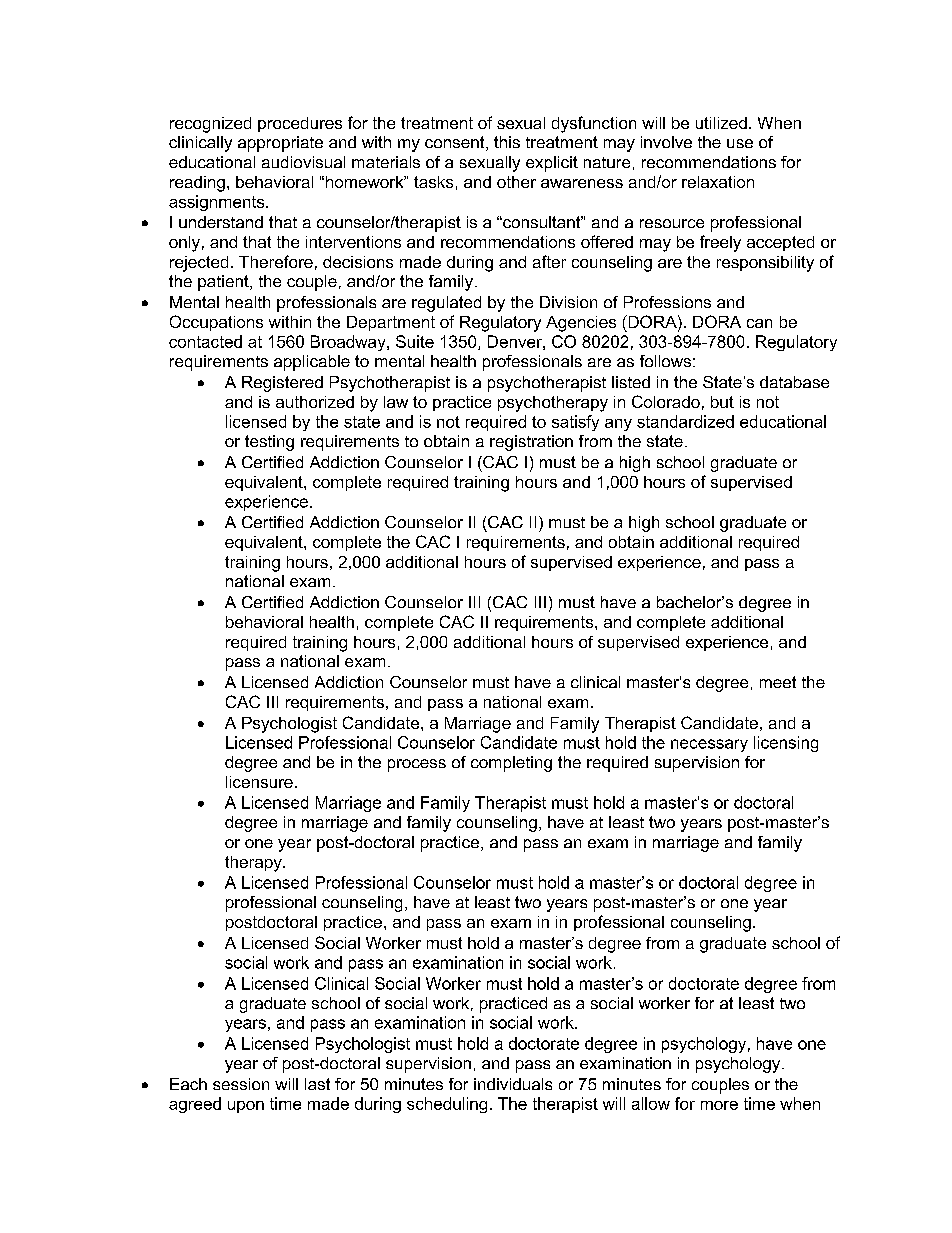  I want to click on registration, so click(531, 443).
